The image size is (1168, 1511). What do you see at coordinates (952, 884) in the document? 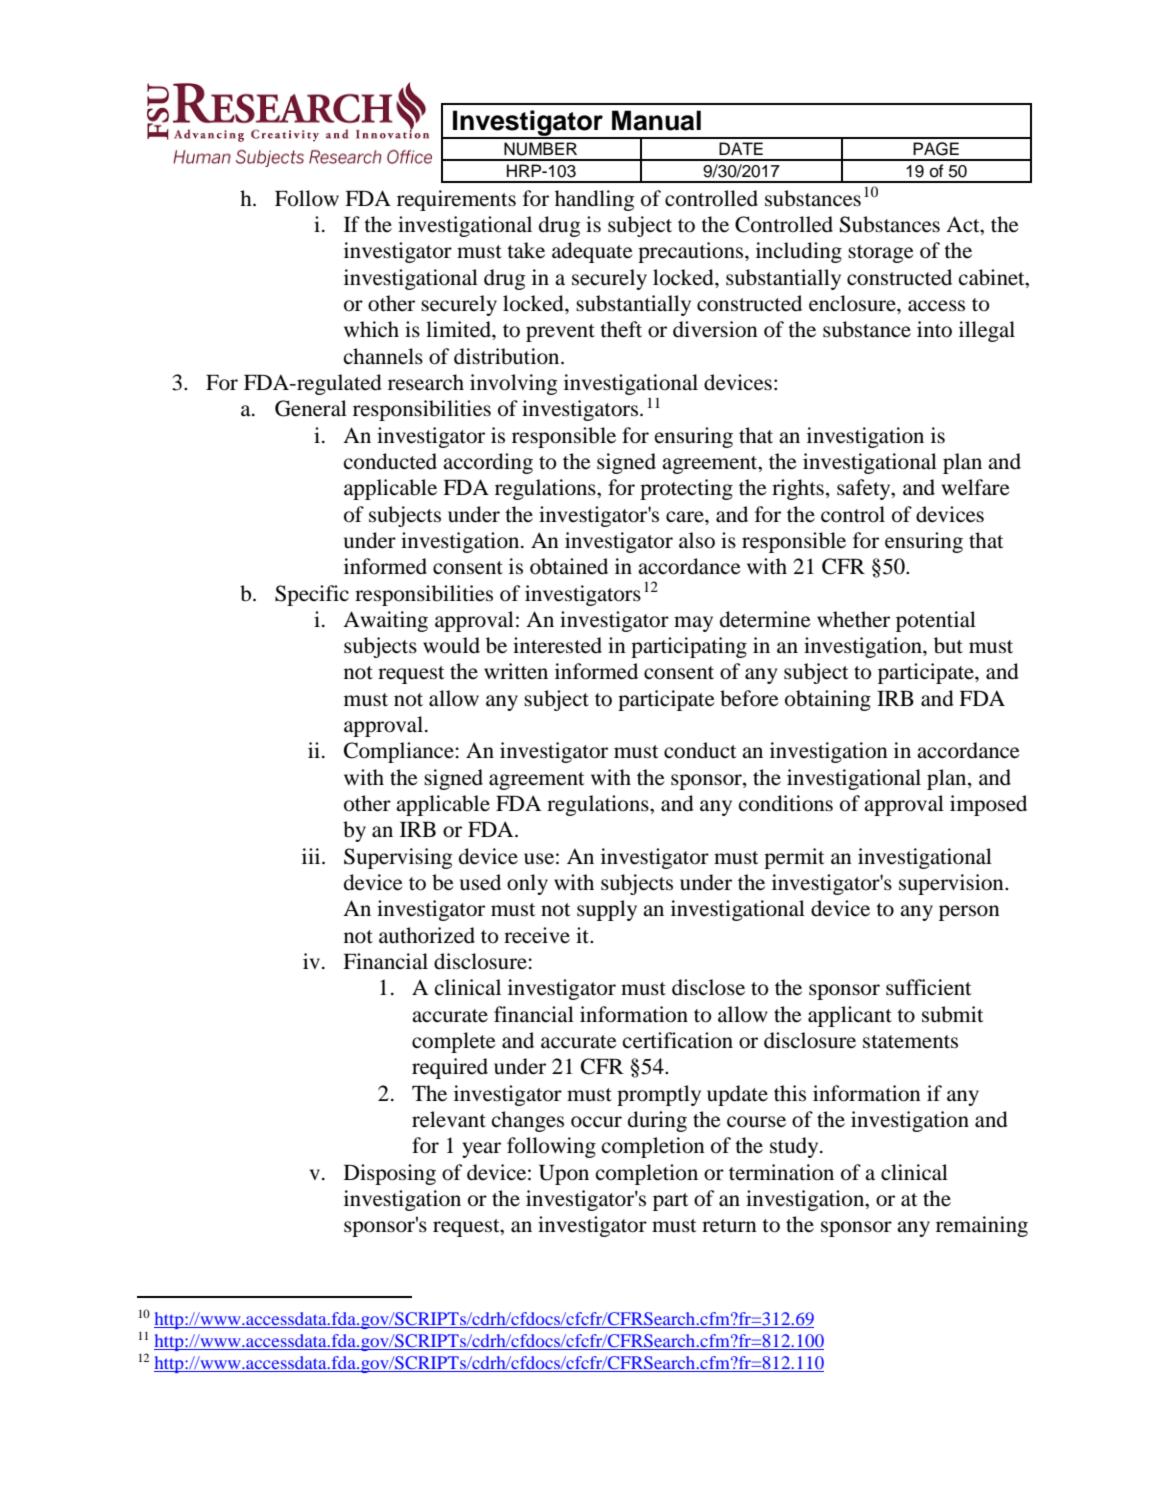
I see `supervision` at bounding box center [952, 884].
